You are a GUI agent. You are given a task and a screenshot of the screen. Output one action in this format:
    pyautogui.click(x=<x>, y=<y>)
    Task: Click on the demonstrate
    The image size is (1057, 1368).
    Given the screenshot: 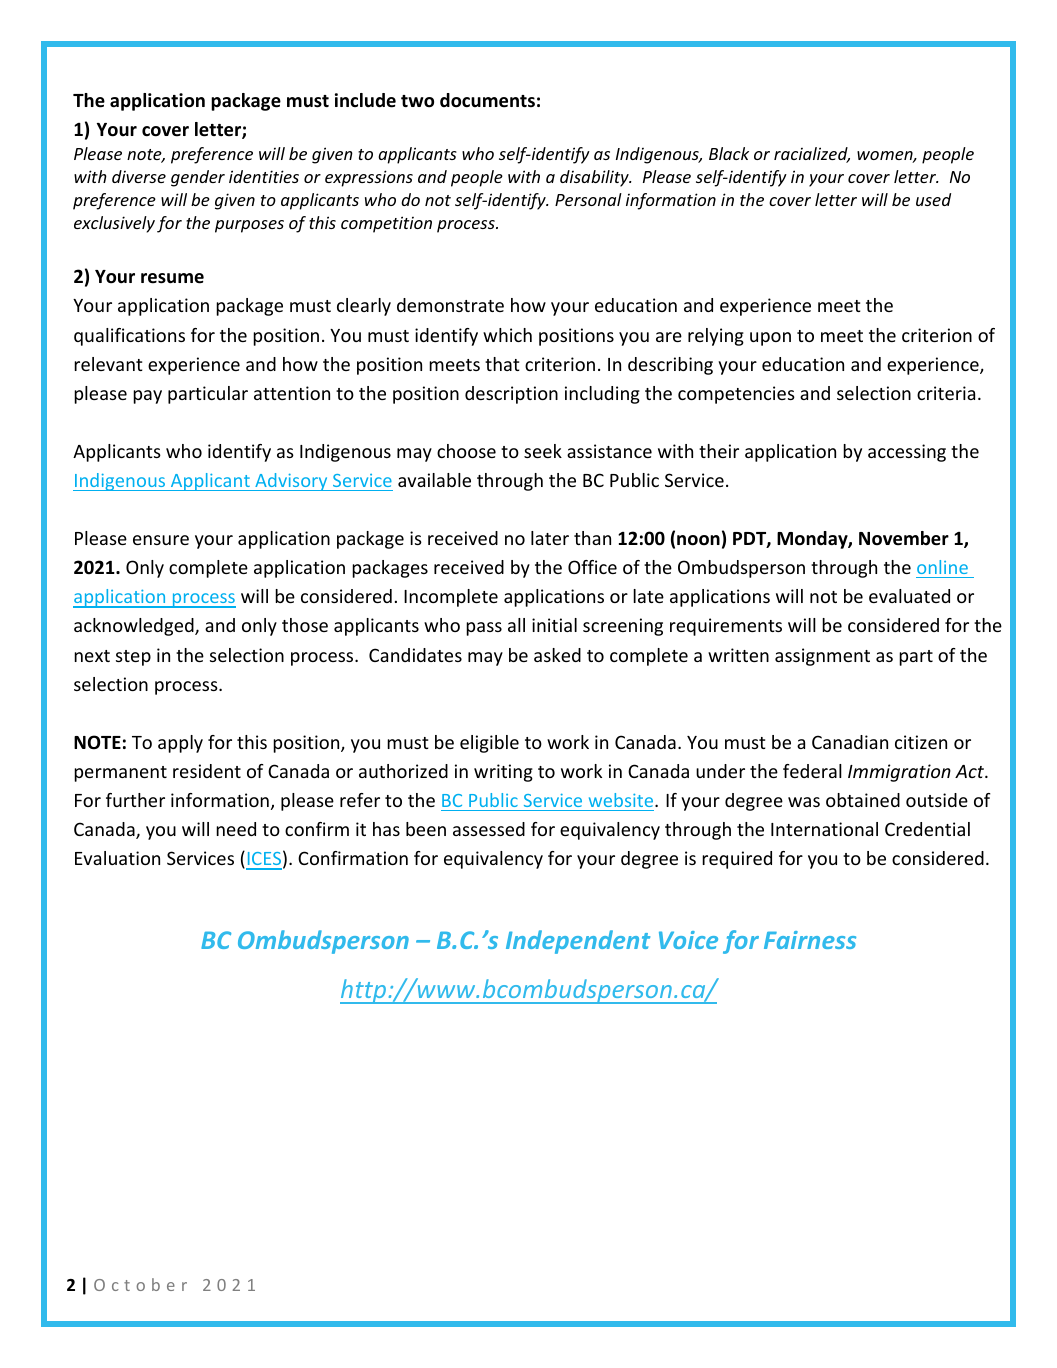 What is the action you would take?
    pyautogui.click(x=450, y=305)
